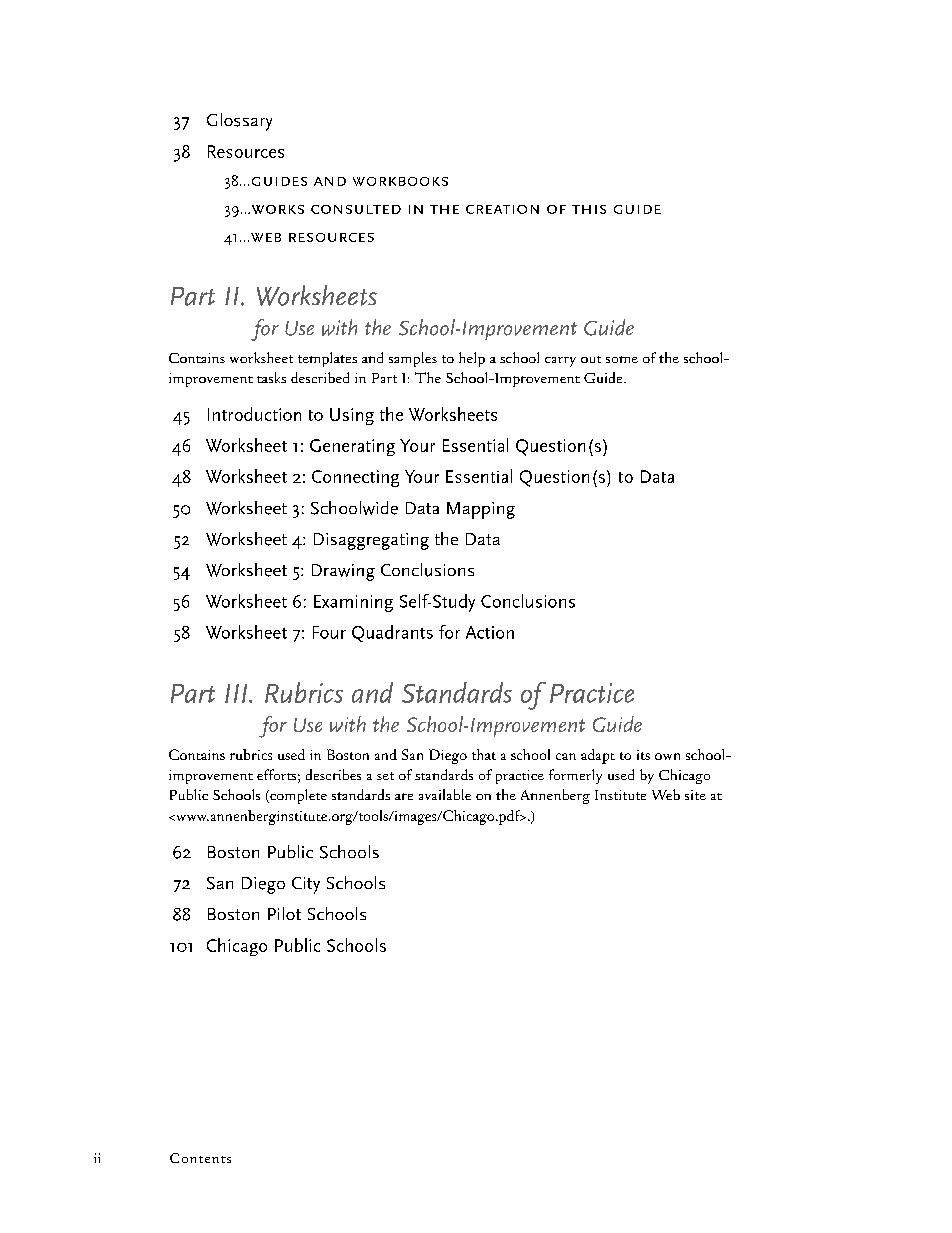 The height and width of the screenshot is (1233, 952). I want to click on Glossary, so click(239, 122).
